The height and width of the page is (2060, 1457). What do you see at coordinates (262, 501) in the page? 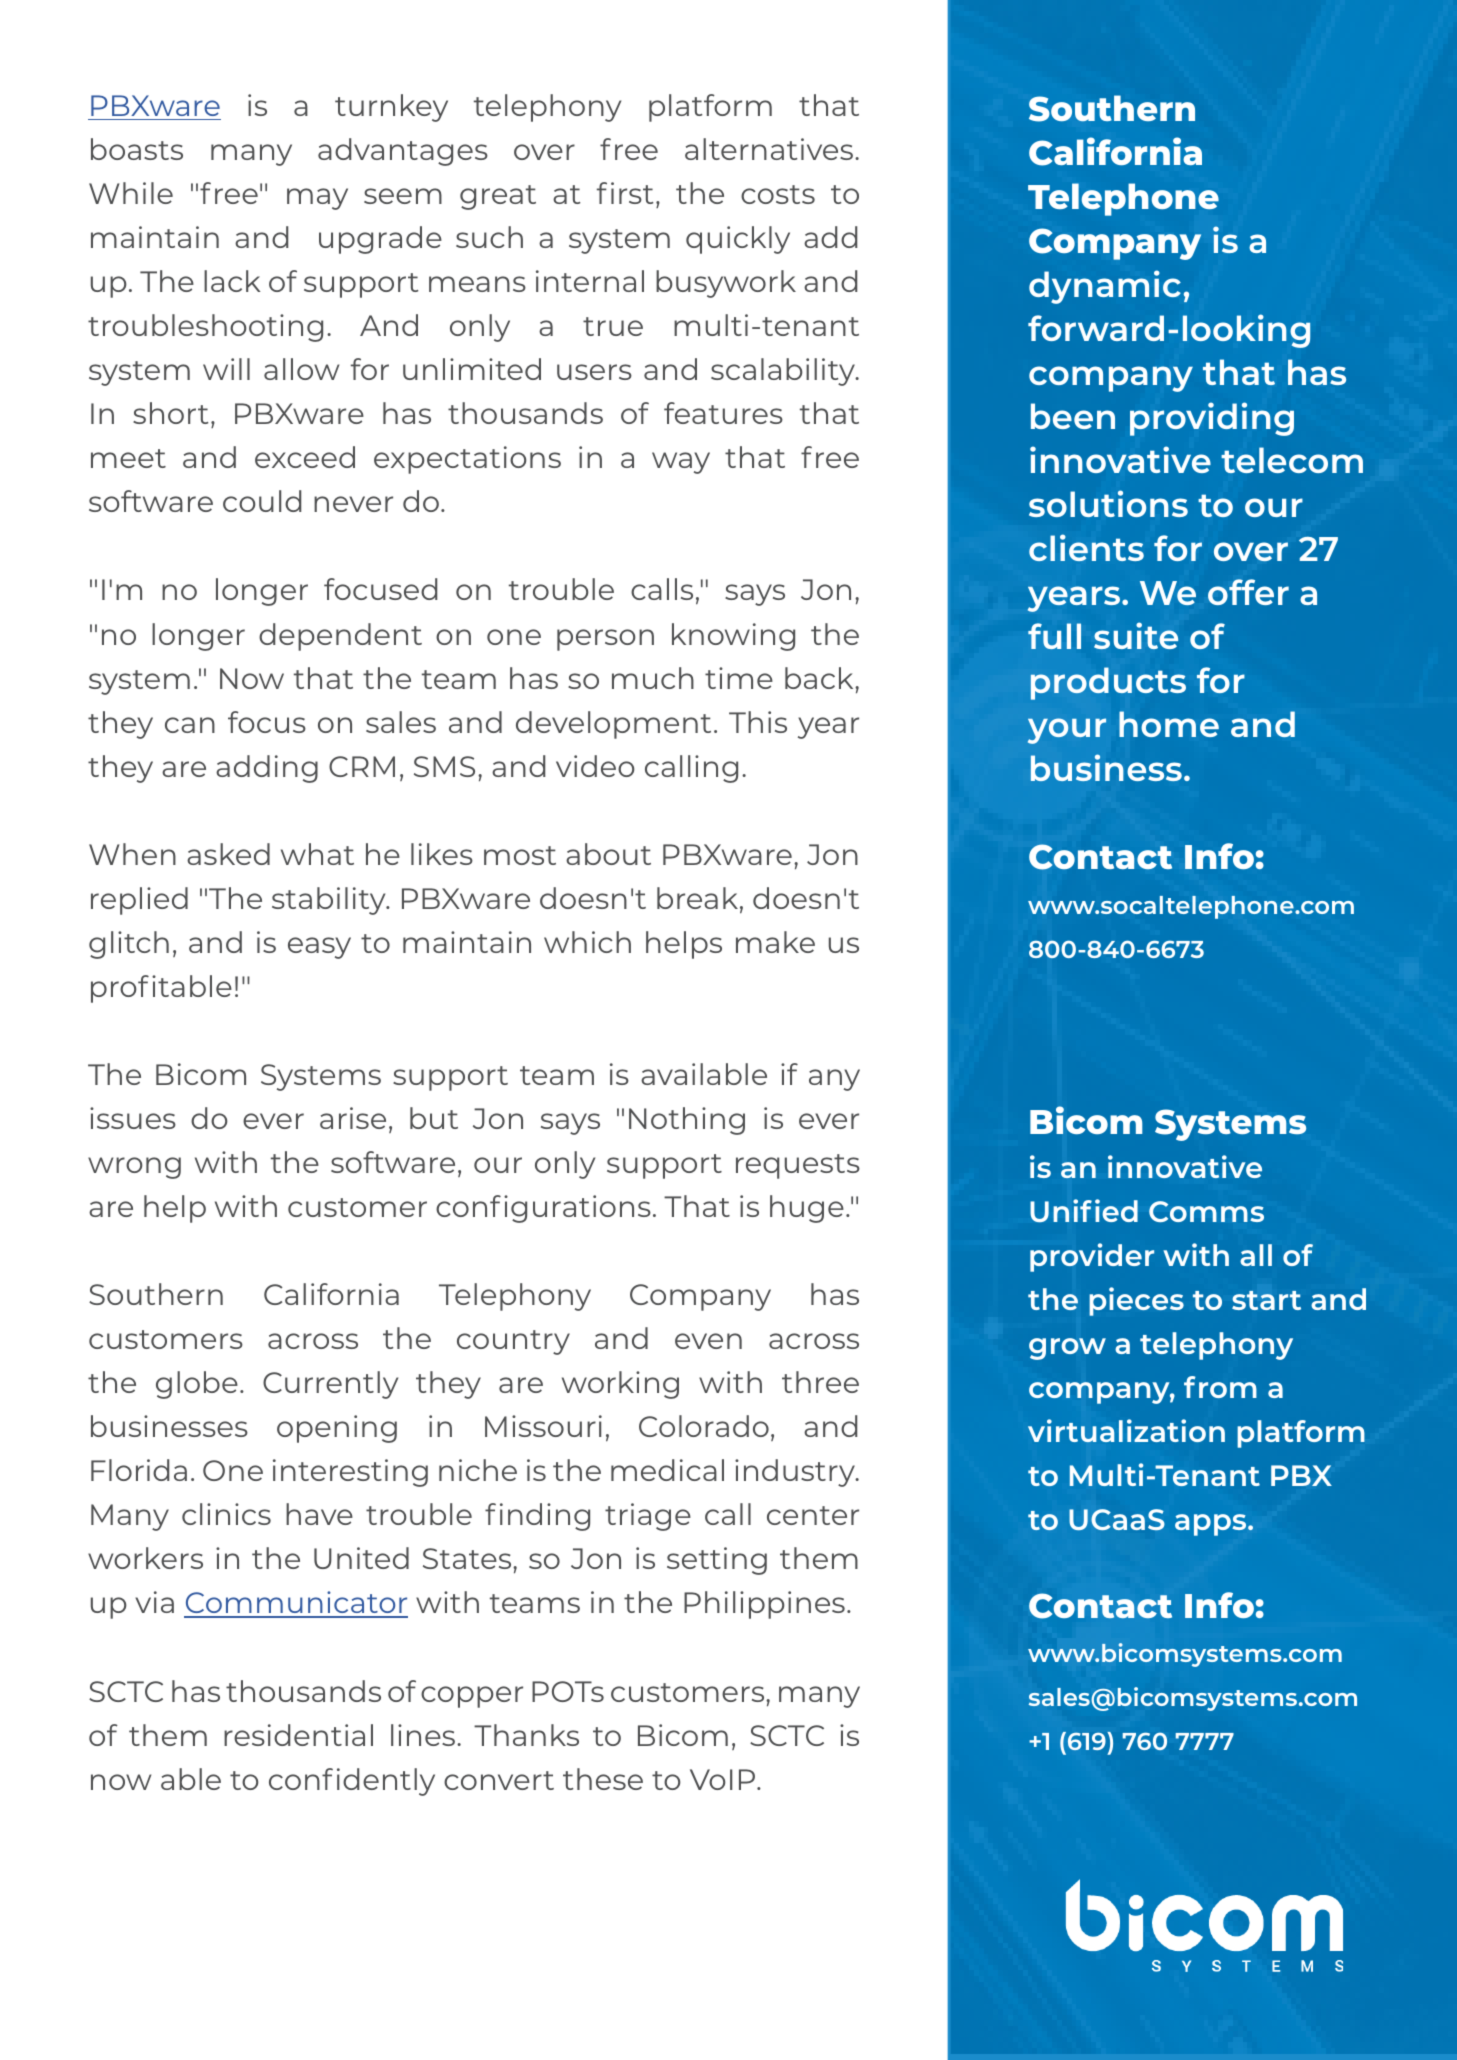
I see `could` at bounding box center [262, 501].
